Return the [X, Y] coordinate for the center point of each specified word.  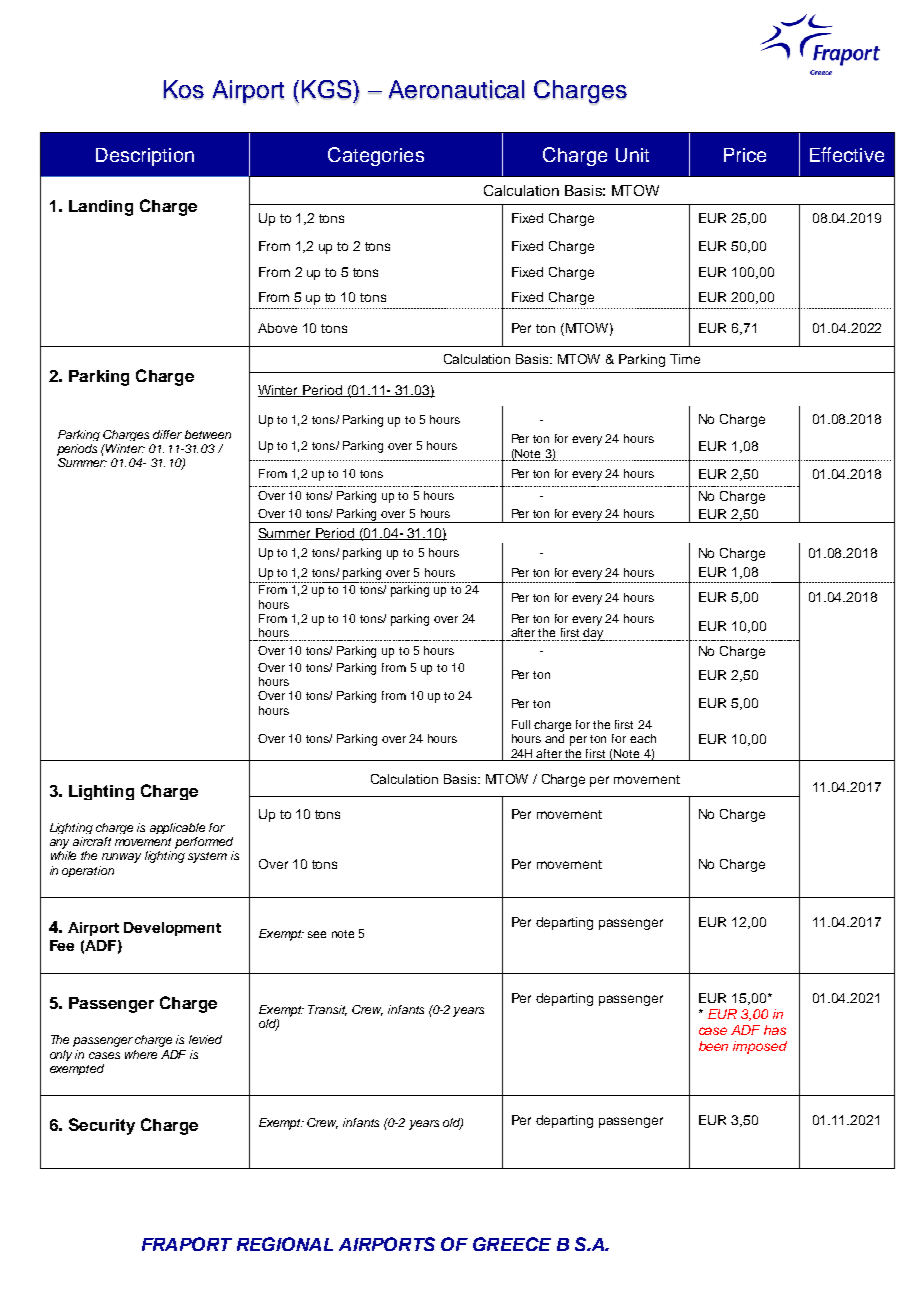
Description [145, 157]
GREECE [512, 1244]
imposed [760, 1047]
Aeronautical [456, 90]
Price [745, 155]
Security [102, 1126]
